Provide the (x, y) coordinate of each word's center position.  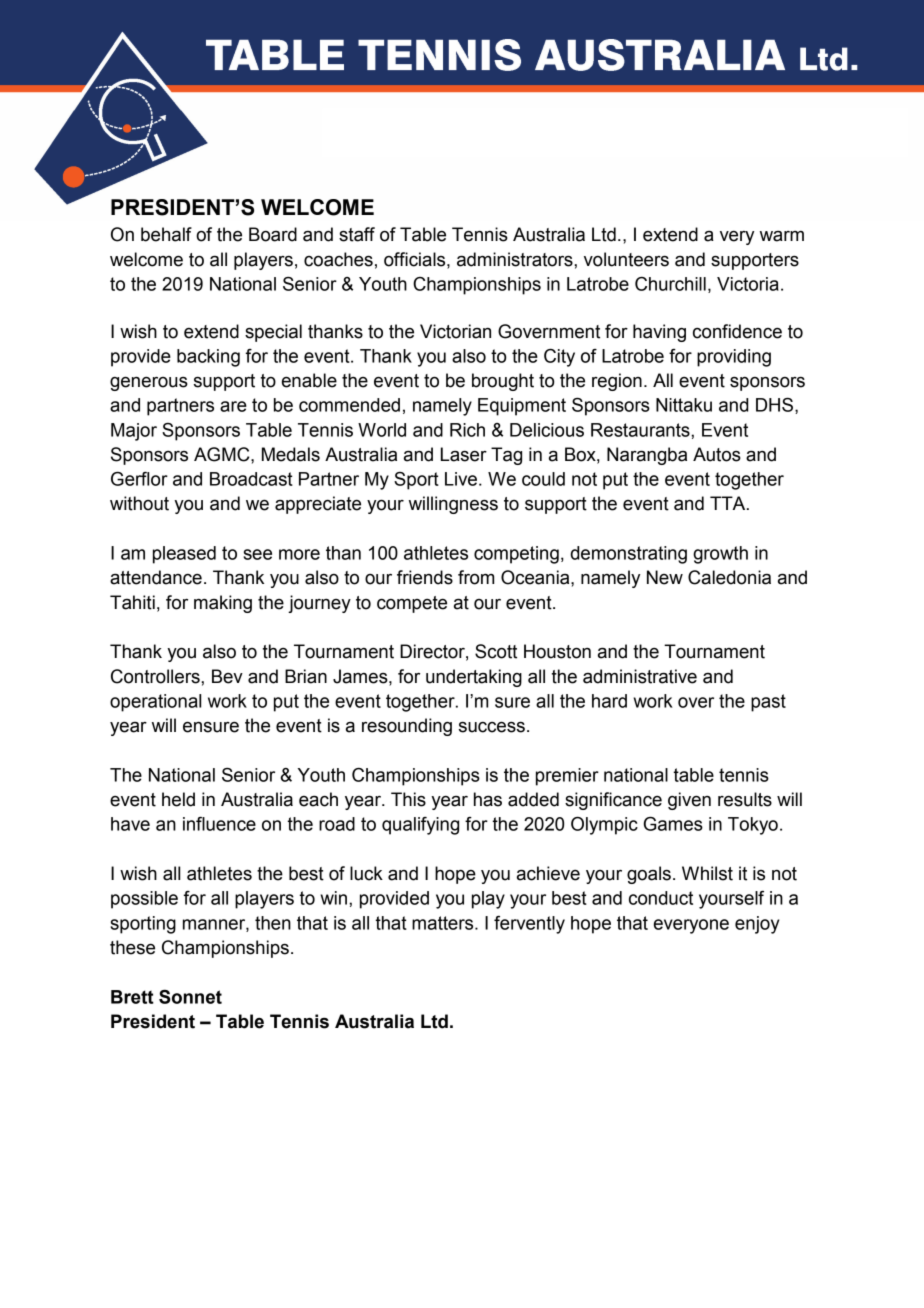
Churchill (670, 284)
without (139, 503)
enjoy (757, 925)
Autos (717, 454)
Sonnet (190, 997)
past (768, 703)
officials (416, 259)
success (492, 727)
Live (461, 479)
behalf (166, 234)
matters (444, 923)
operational (155, 703)
